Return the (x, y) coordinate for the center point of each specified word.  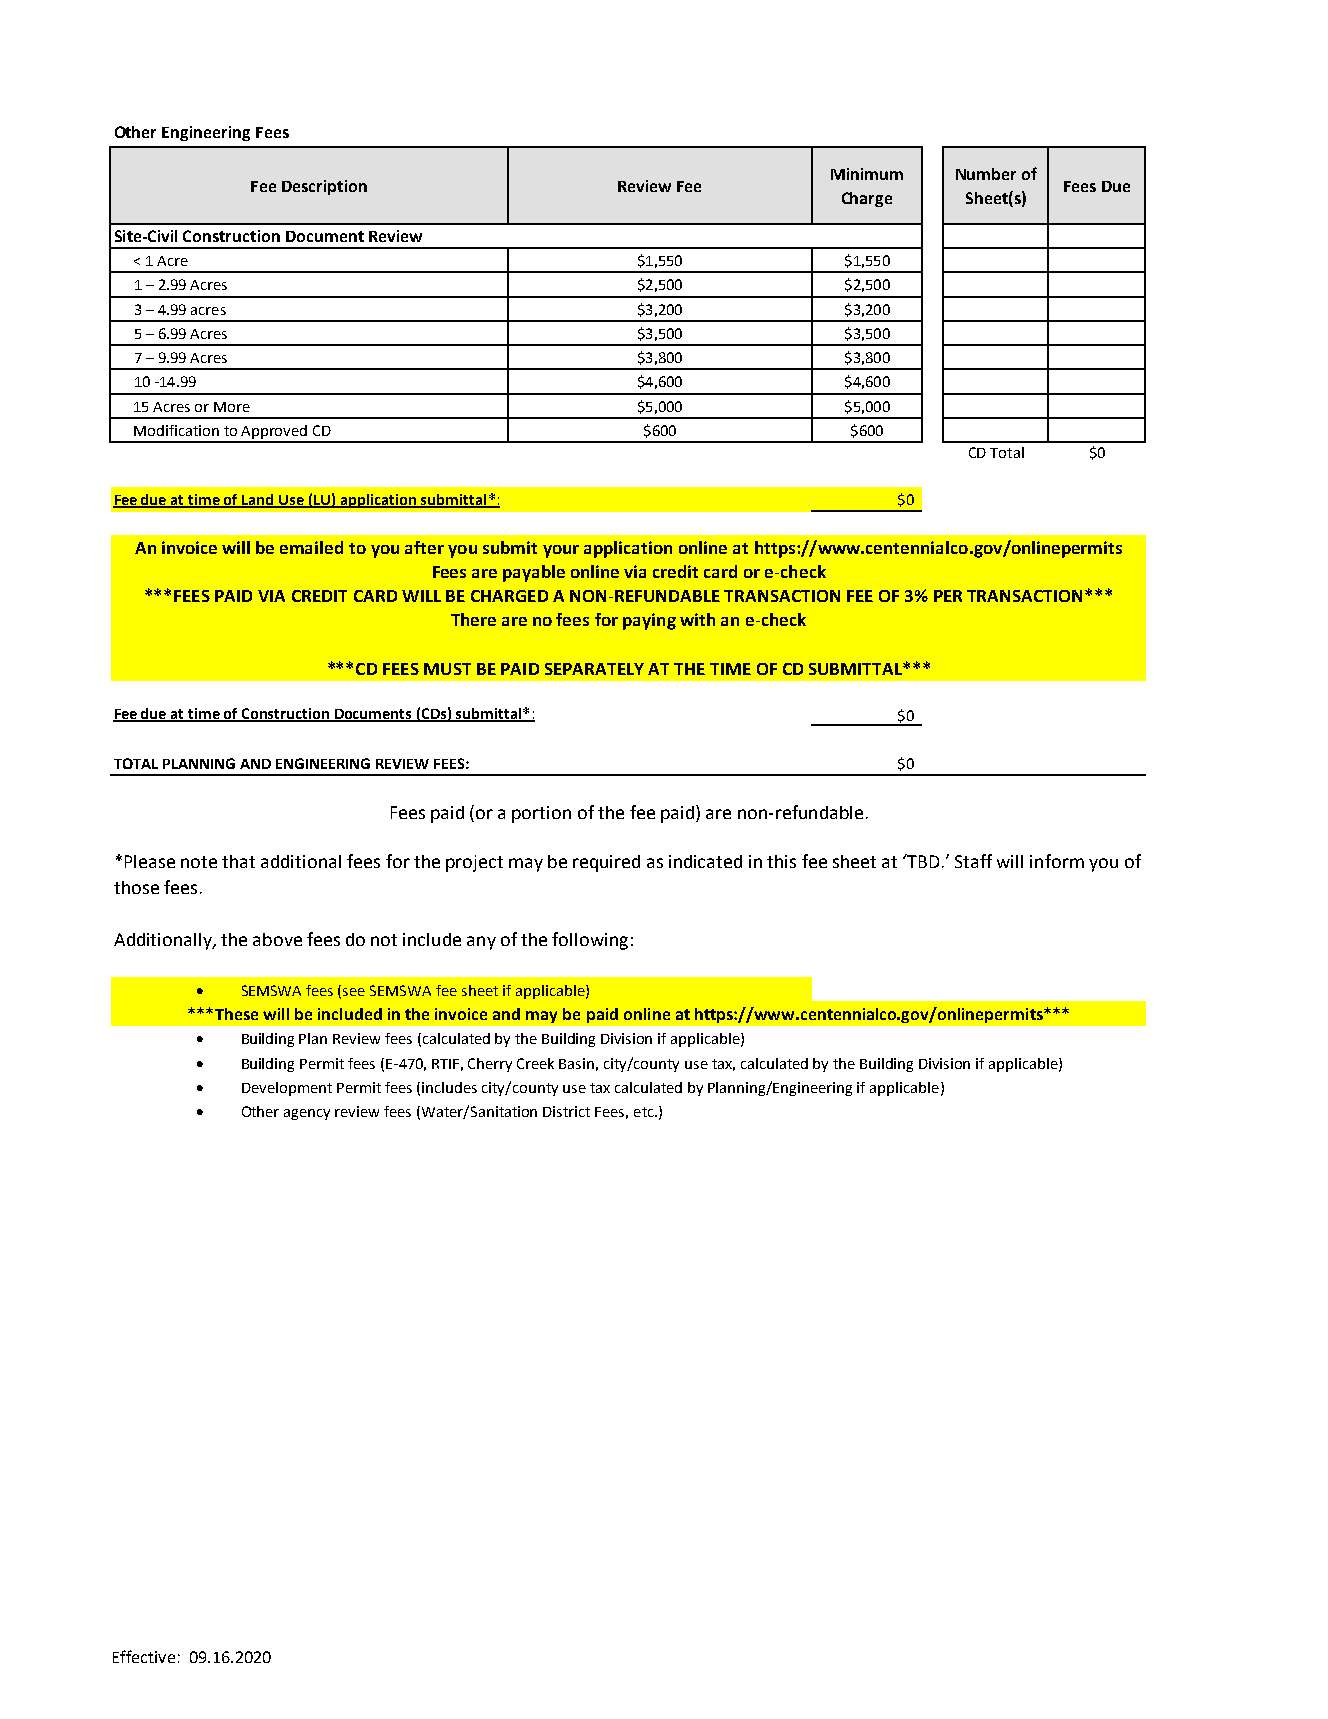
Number (986, 174)
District (566, 1111)
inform (1057, 861)
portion (541, 814)
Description (324, 187)
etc (645, 1112)
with (697, 619)
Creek (535, 1063)
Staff (973, 861)
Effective (144, 1656)
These (235, 1014)
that (238, 861)
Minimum (867, 174)
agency (307, 1114)
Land (259, 500)
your (561, 551)
